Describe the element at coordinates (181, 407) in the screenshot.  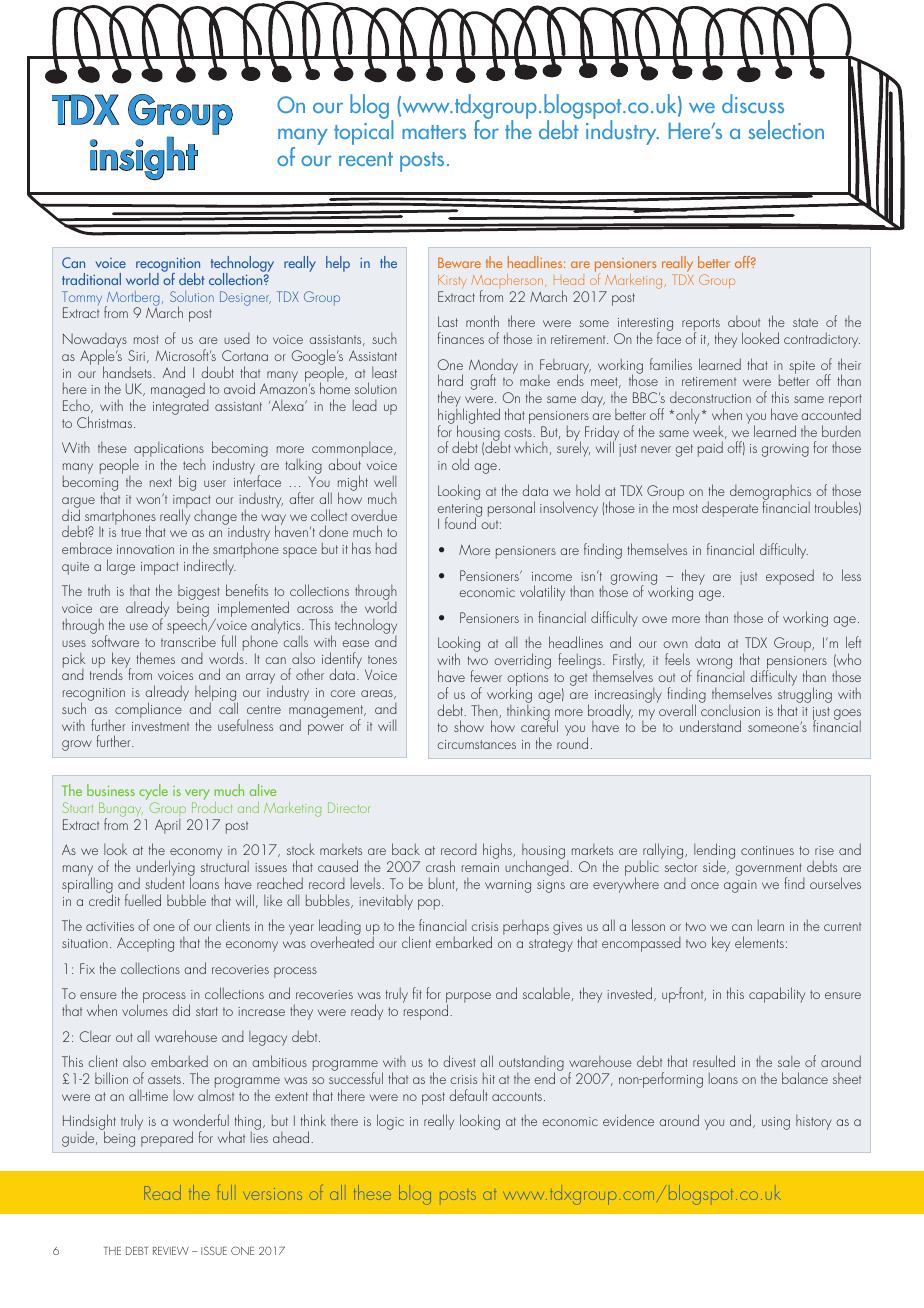
I see `integrated` at that location.
